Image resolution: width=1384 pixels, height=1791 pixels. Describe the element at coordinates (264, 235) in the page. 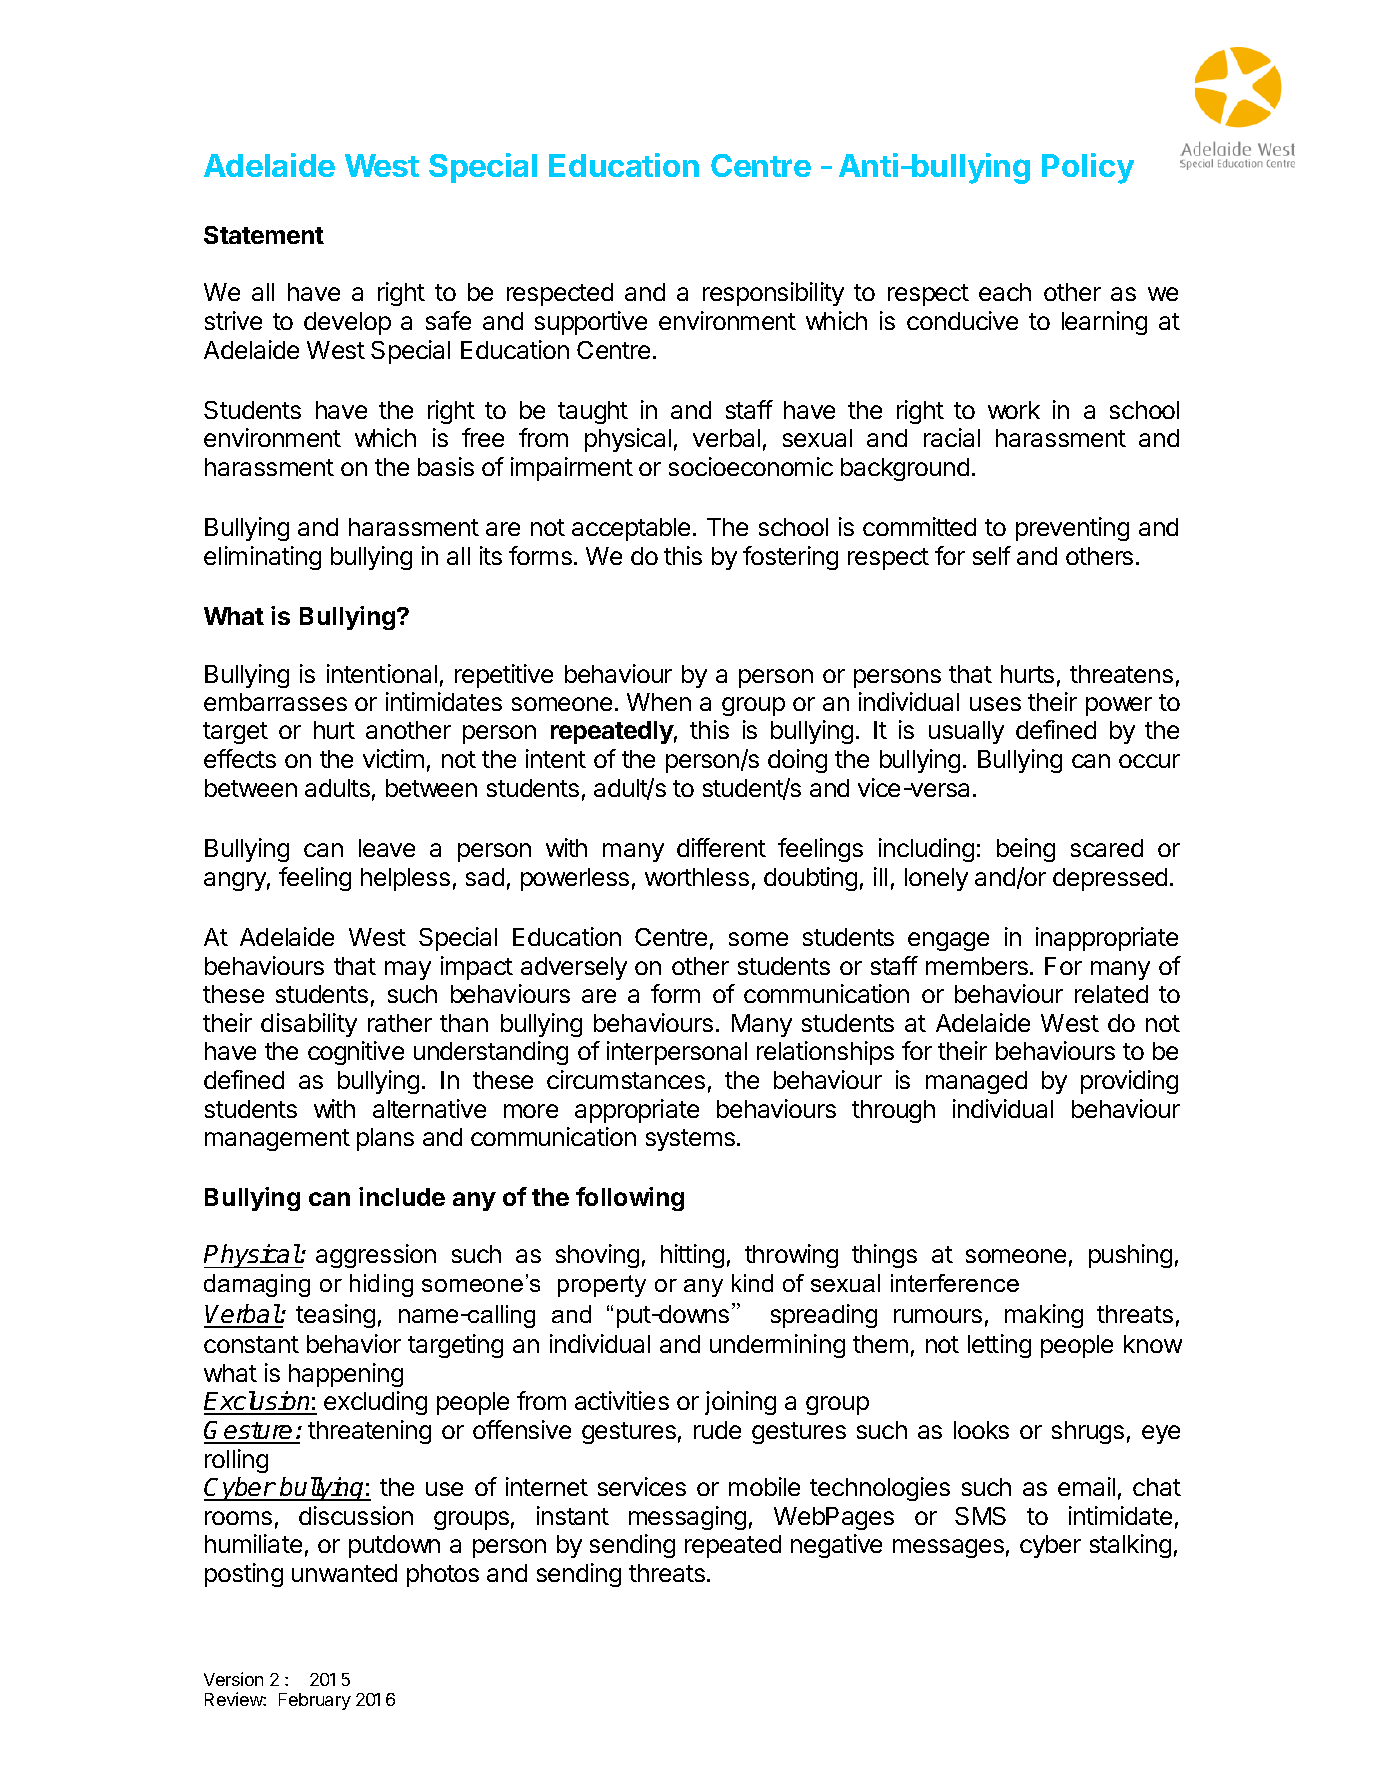

I see `Statement` at that location.
